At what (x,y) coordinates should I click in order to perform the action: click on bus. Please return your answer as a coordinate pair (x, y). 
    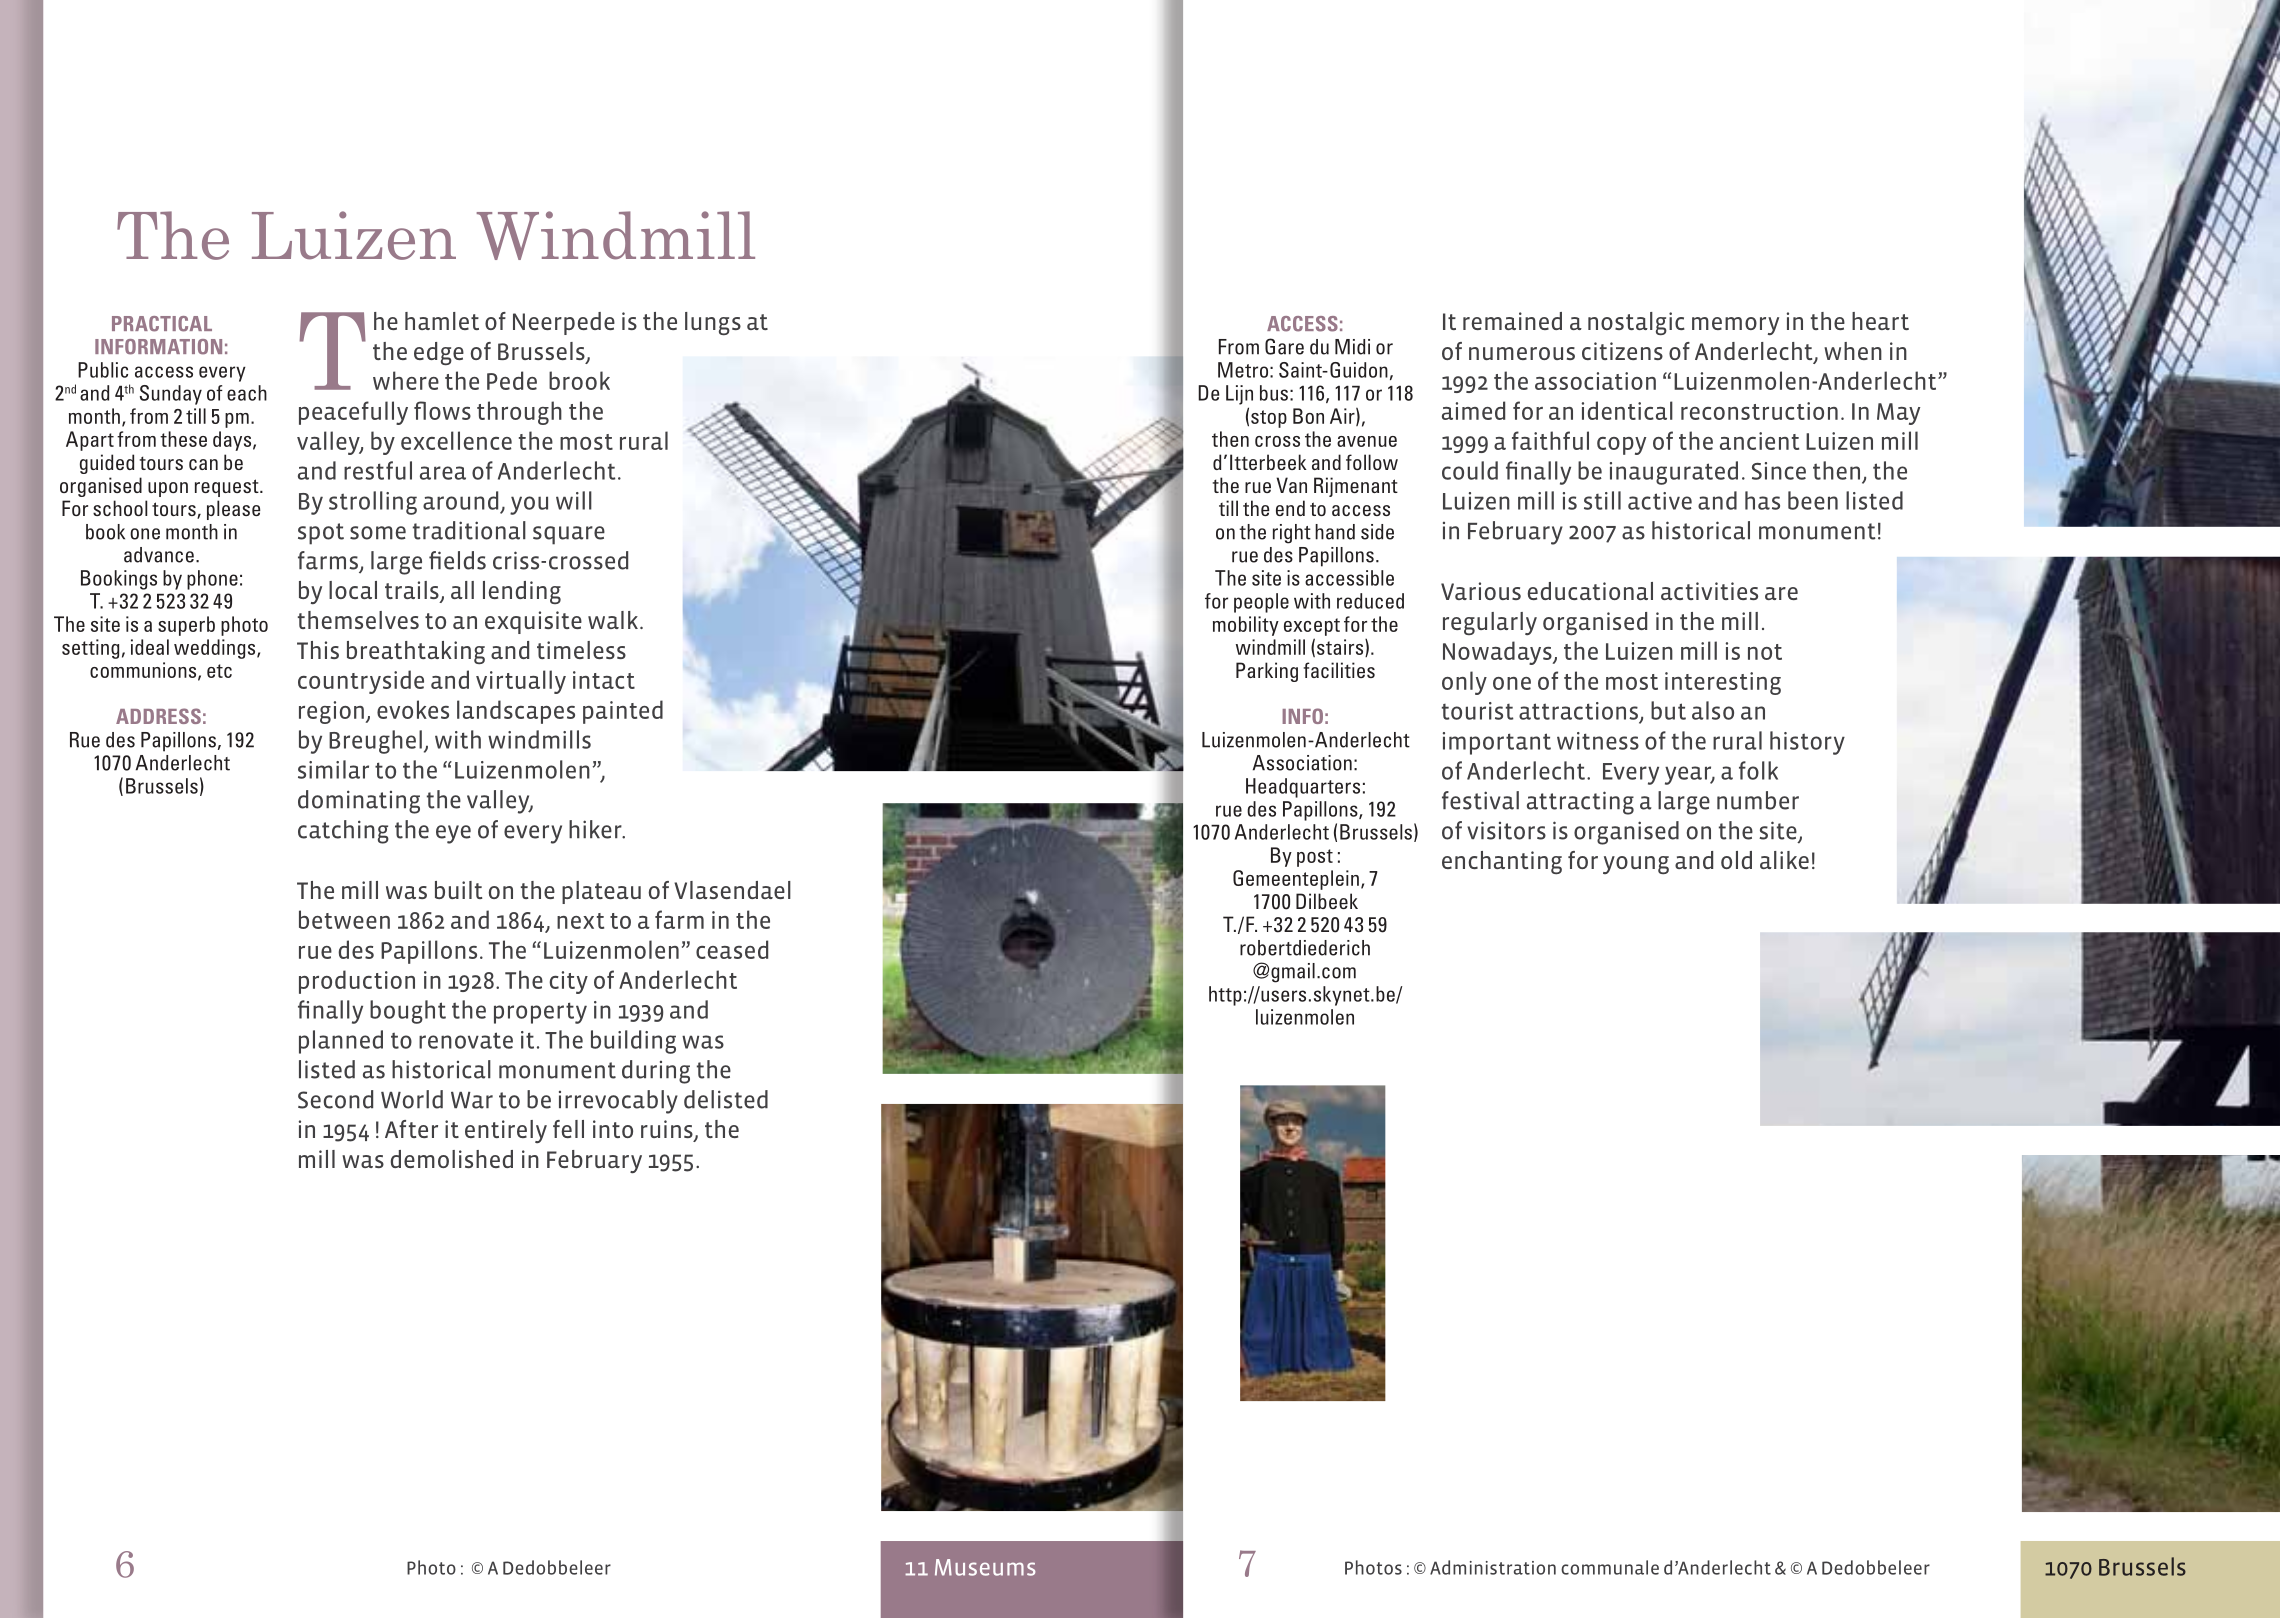
    Looking at the image, I should click on (1274, 393).
